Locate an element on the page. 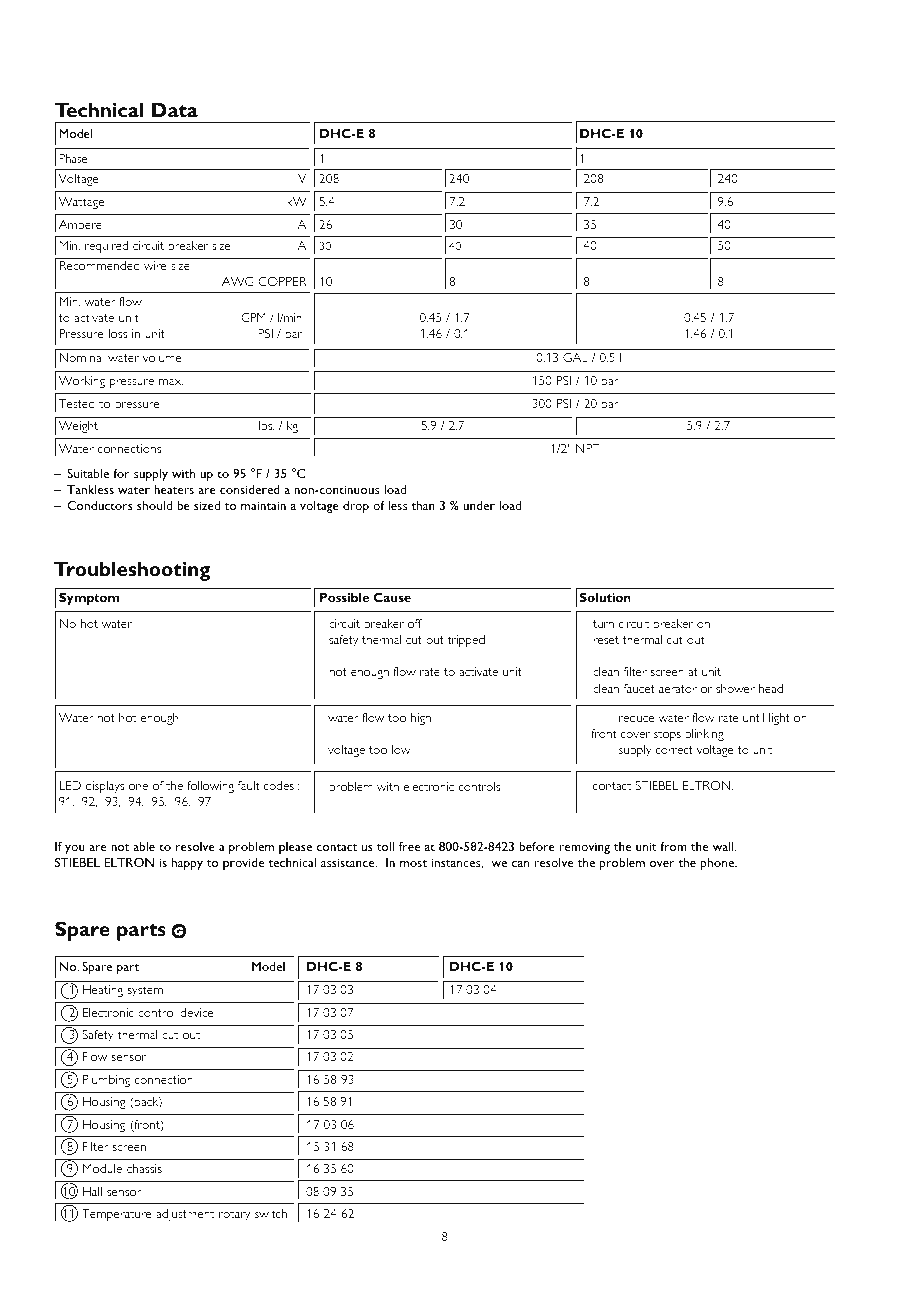  most is located at coordinates (413, 863).
